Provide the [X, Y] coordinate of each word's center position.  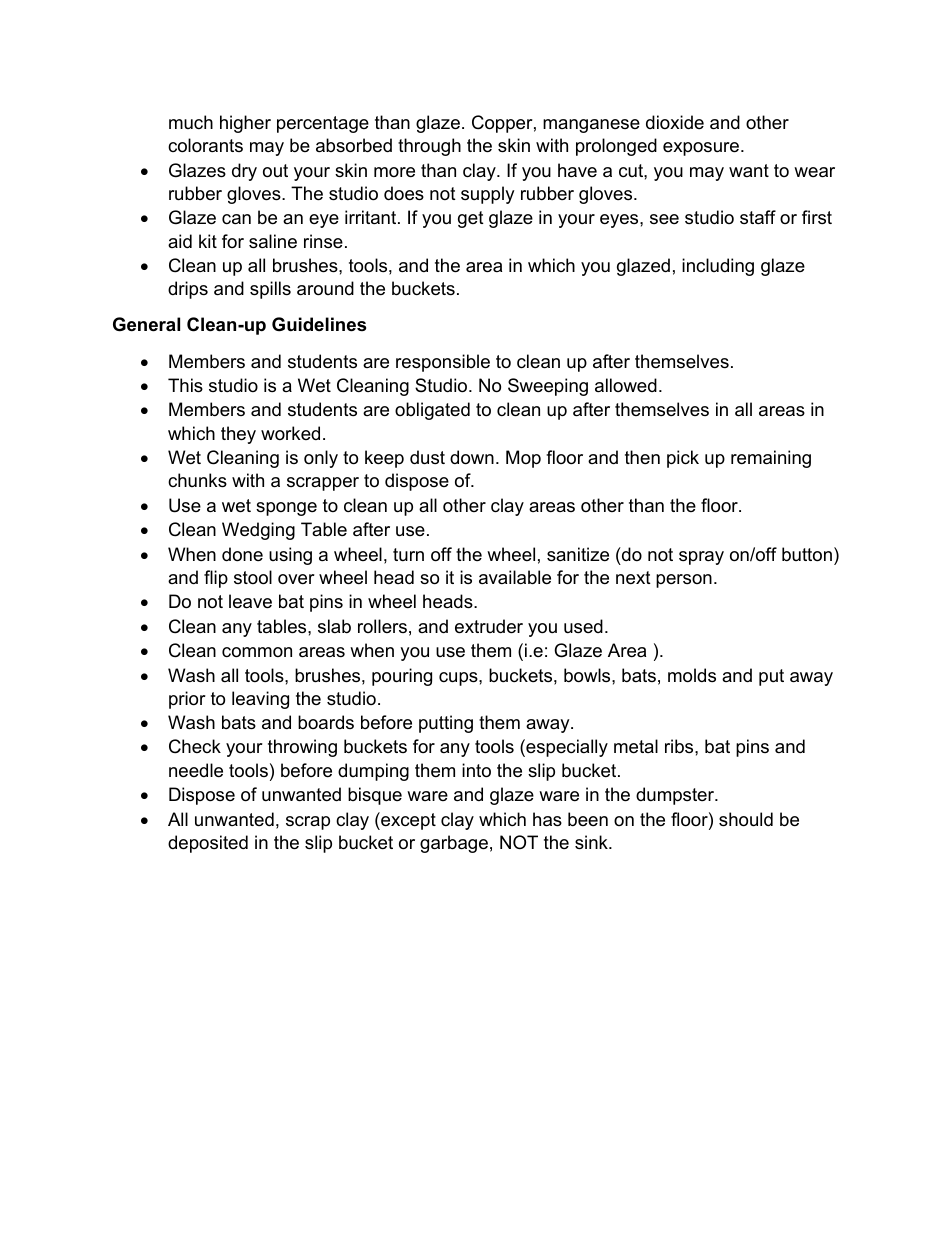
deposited [208, 844]
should [746, 819]
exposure [701, 149]
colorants [205, 145]
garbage [454, 844]
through [429, 147]
